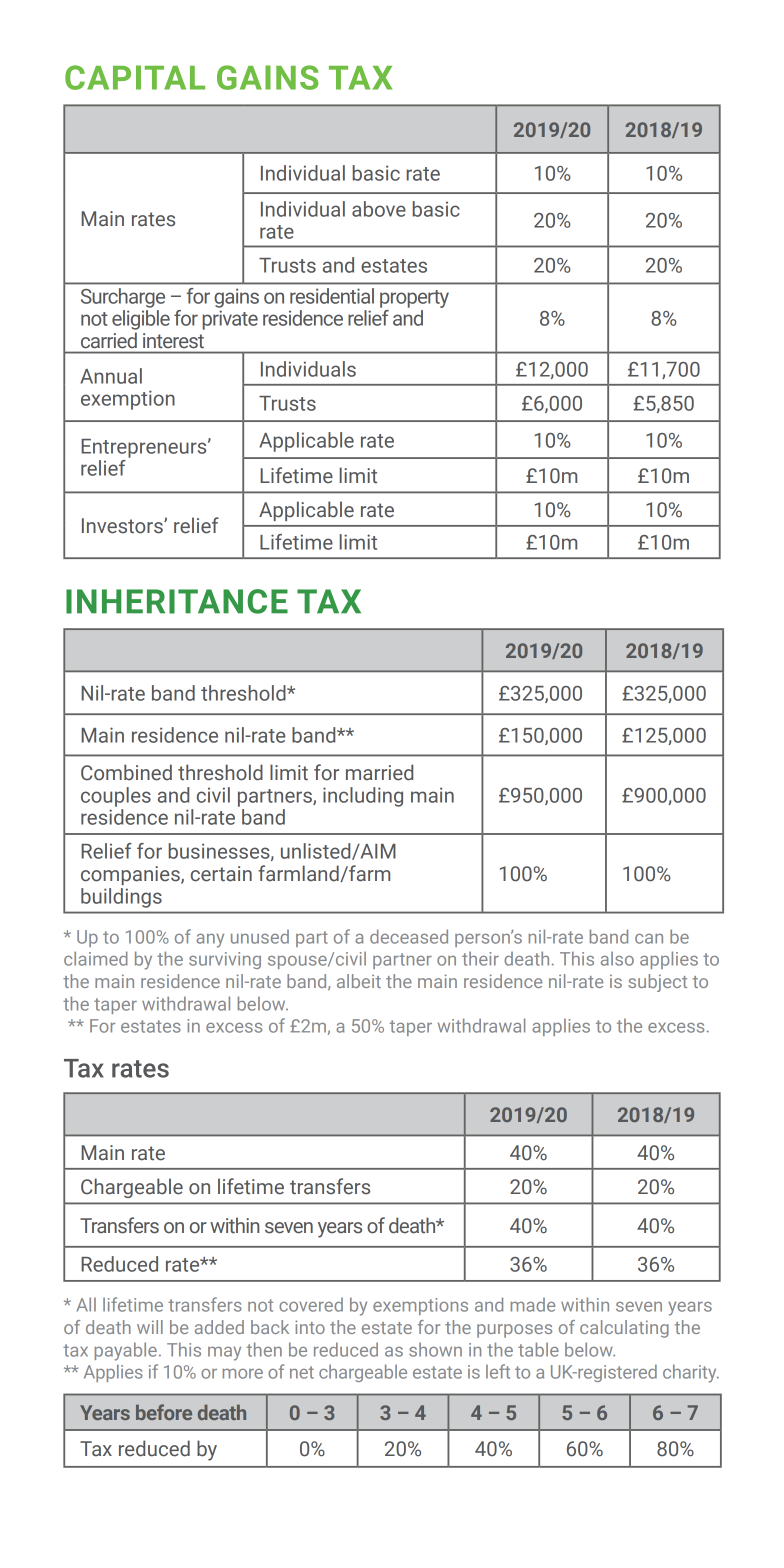  I want to click on including, so click(363, 797).
